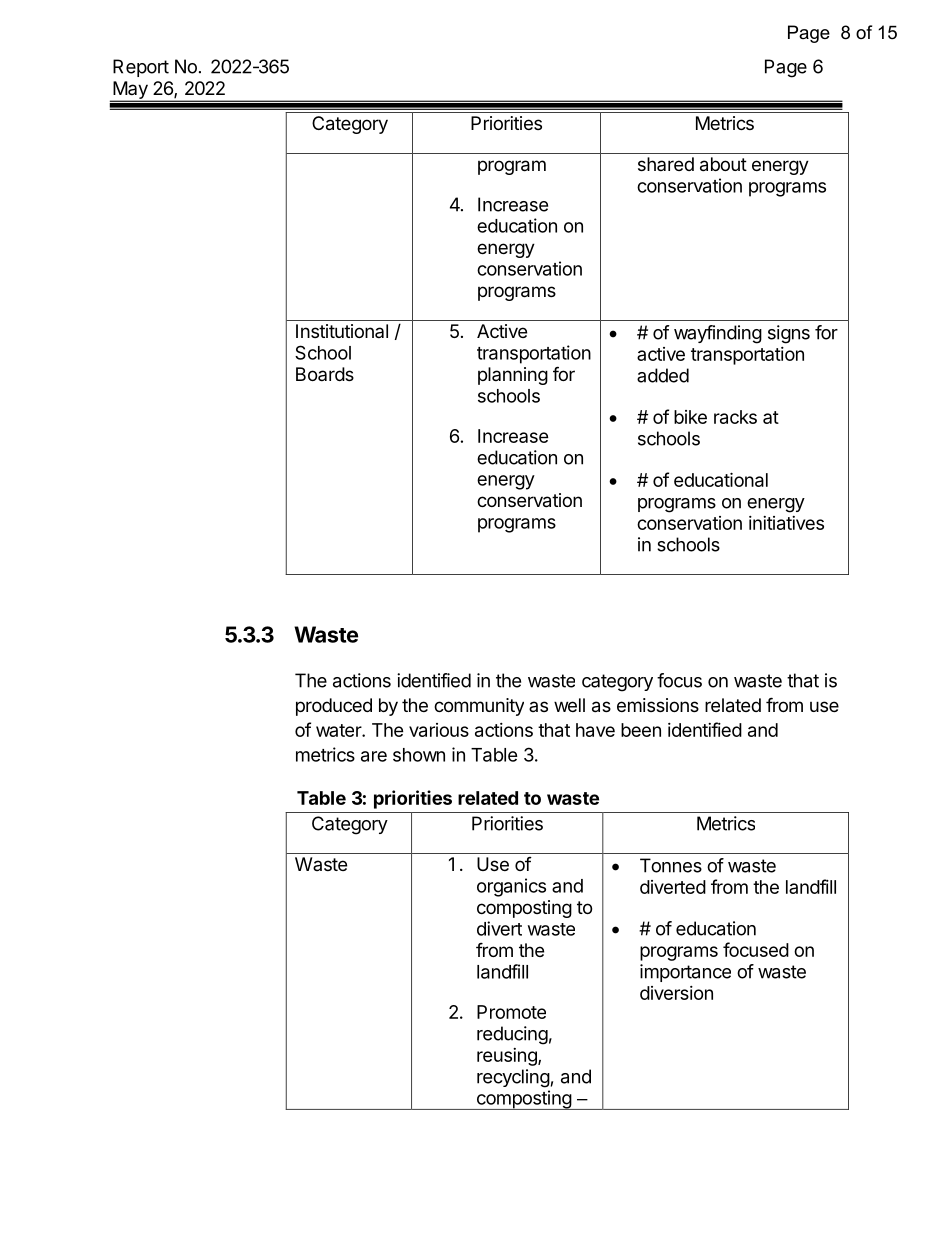 This document has width=952, height=1233. I want to click on about, so click(723, 164).
